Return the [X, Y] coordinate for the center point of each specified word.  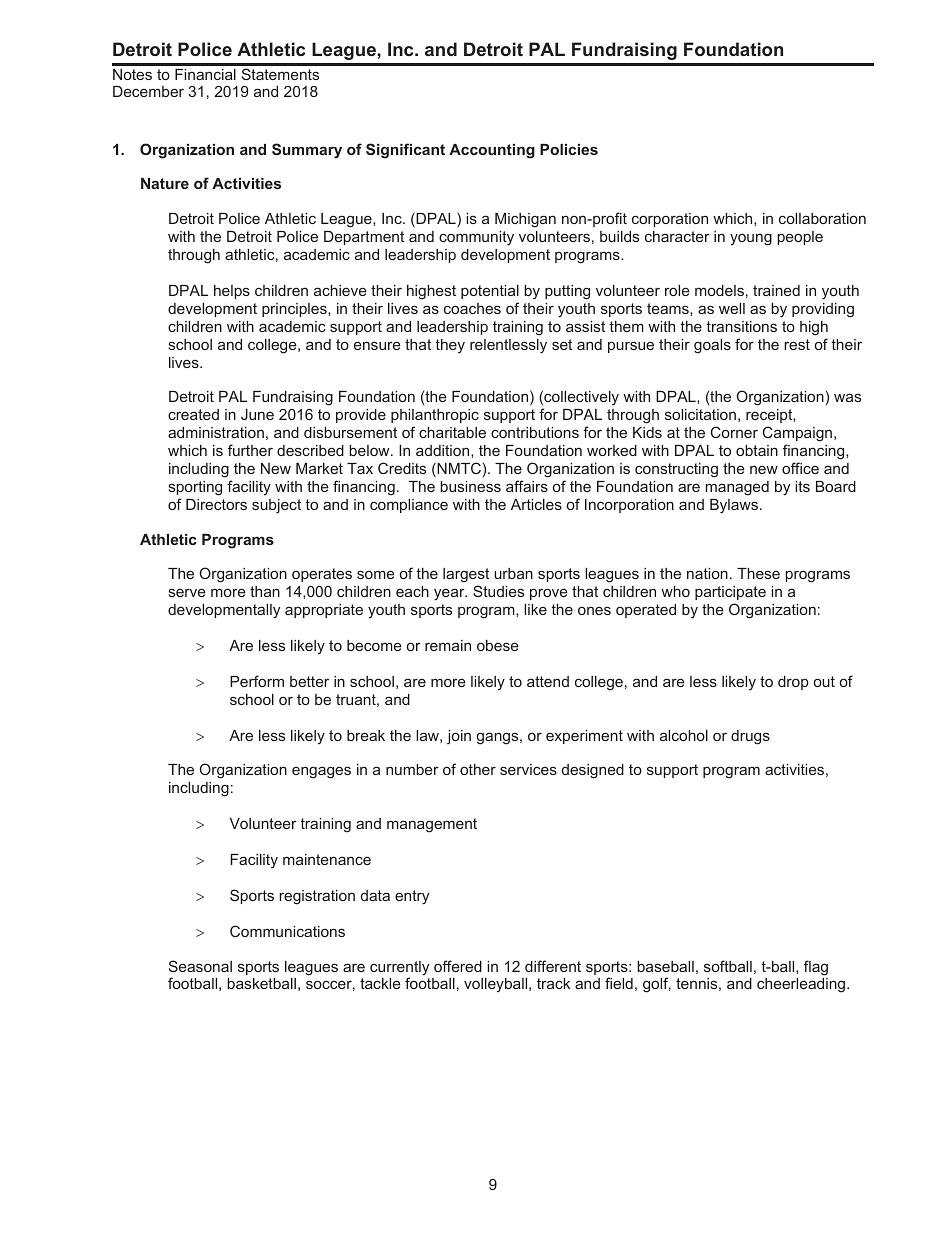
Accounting [492, 151]
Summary [307, 151]
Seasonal [200, 966]
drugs [750, 737]
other [478, 769]
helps [232, 292]
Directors [216, 504]
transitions [742, 326]
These [758, 573]
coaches [472, 308]
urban [513, 573]
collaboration [822, 218]
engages [321, 772]
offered [458, 966]
